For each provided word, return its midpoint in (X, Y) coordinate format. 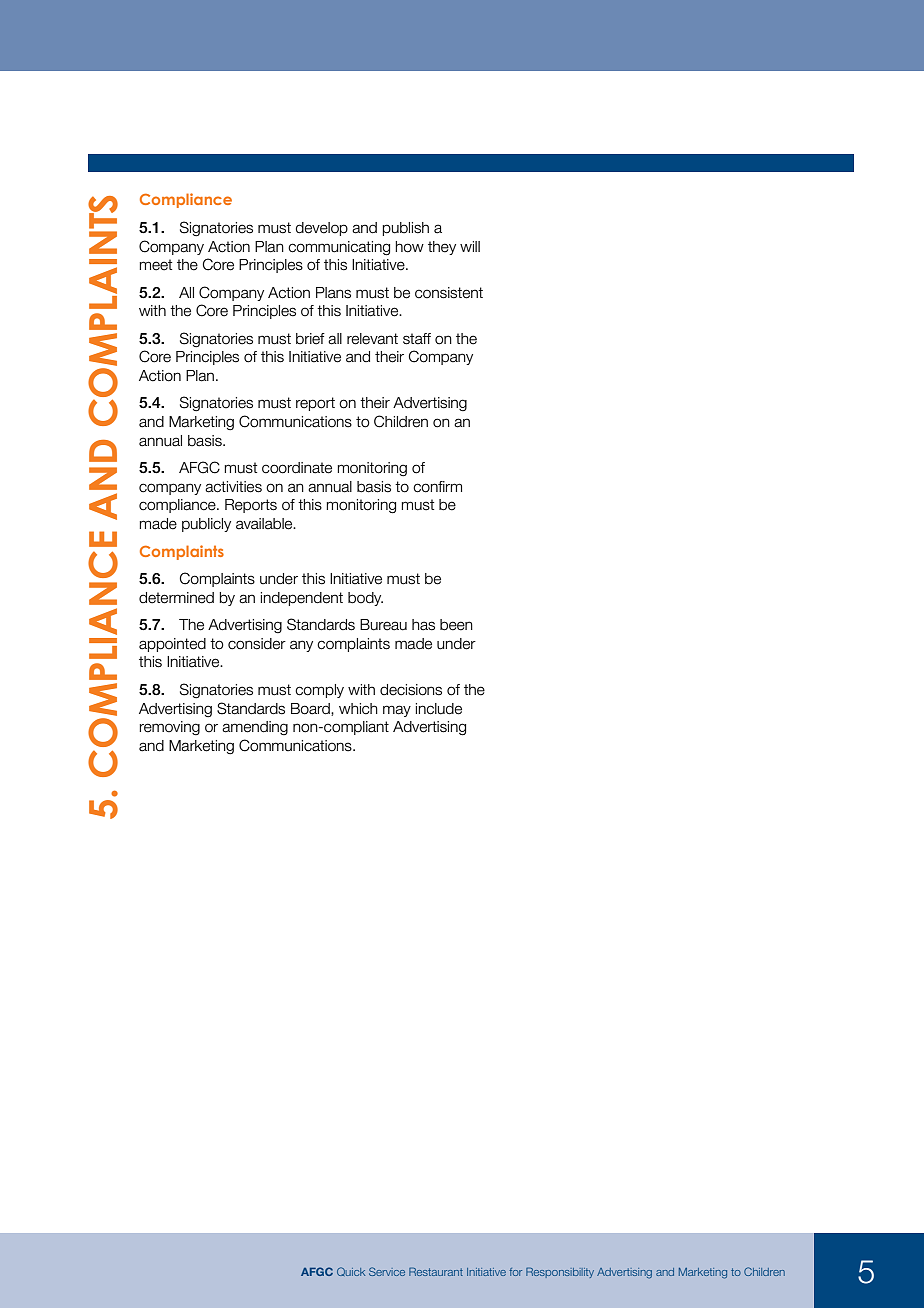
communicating (339, 248)
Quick (351, 1271)
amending (255, 728)
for (515, 1272)
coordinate (297, 468)
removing (170, 728)
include (439, 709)
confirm (437, 487)
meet (156, 265)
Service (387, 1271)
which (358, 709)
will (470, 246)
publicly (206, 525)
